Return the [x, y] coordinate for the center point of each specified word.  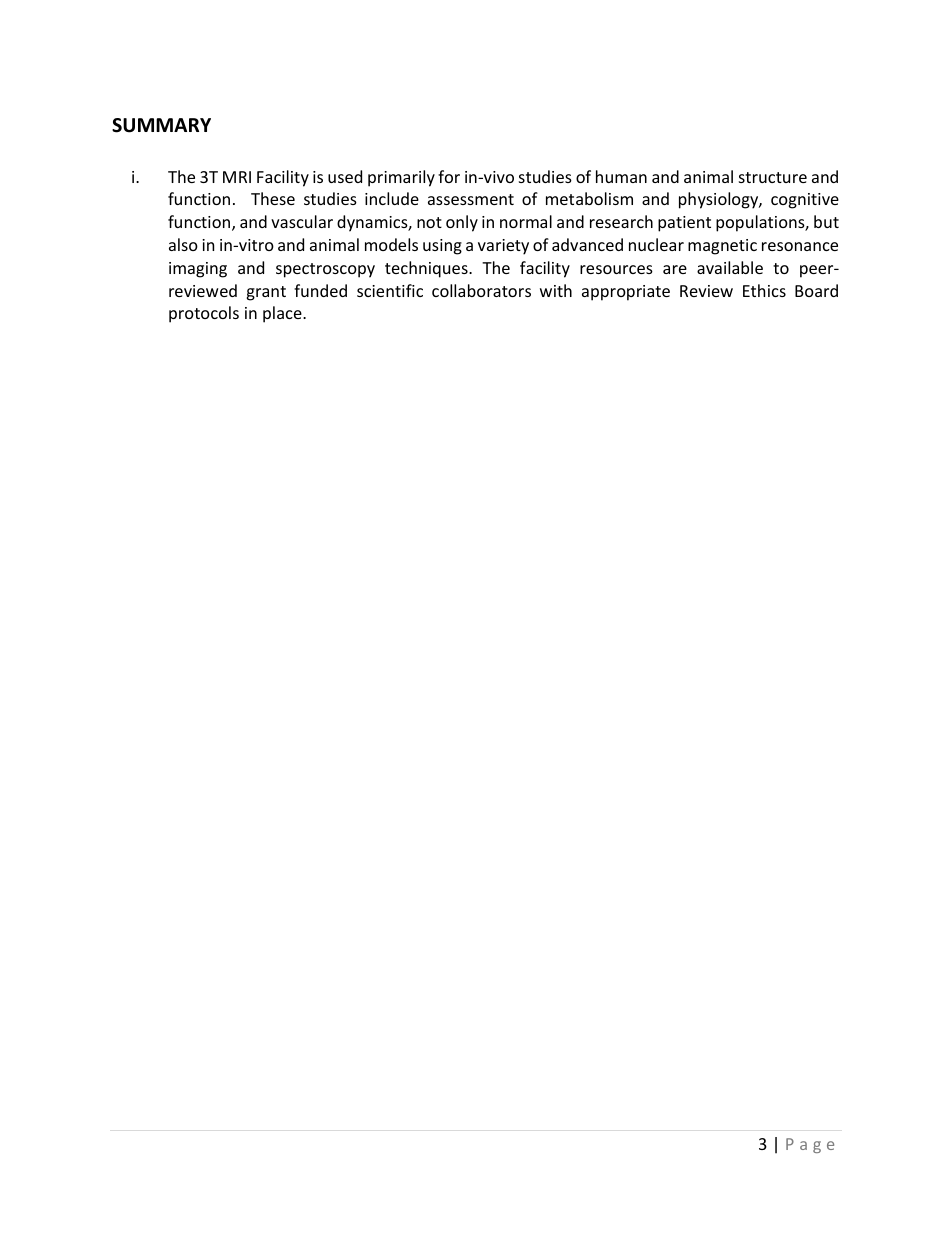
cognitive [805, 201]
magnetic [722, 247]
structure [773, 177]
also [183, 244]
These [273, 198]
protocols [204, 314]
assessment [471, 199]
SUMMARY [161, 125]
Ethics [764, 290]
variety [503, 247]
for [449, 176]
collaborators [481, 290]
